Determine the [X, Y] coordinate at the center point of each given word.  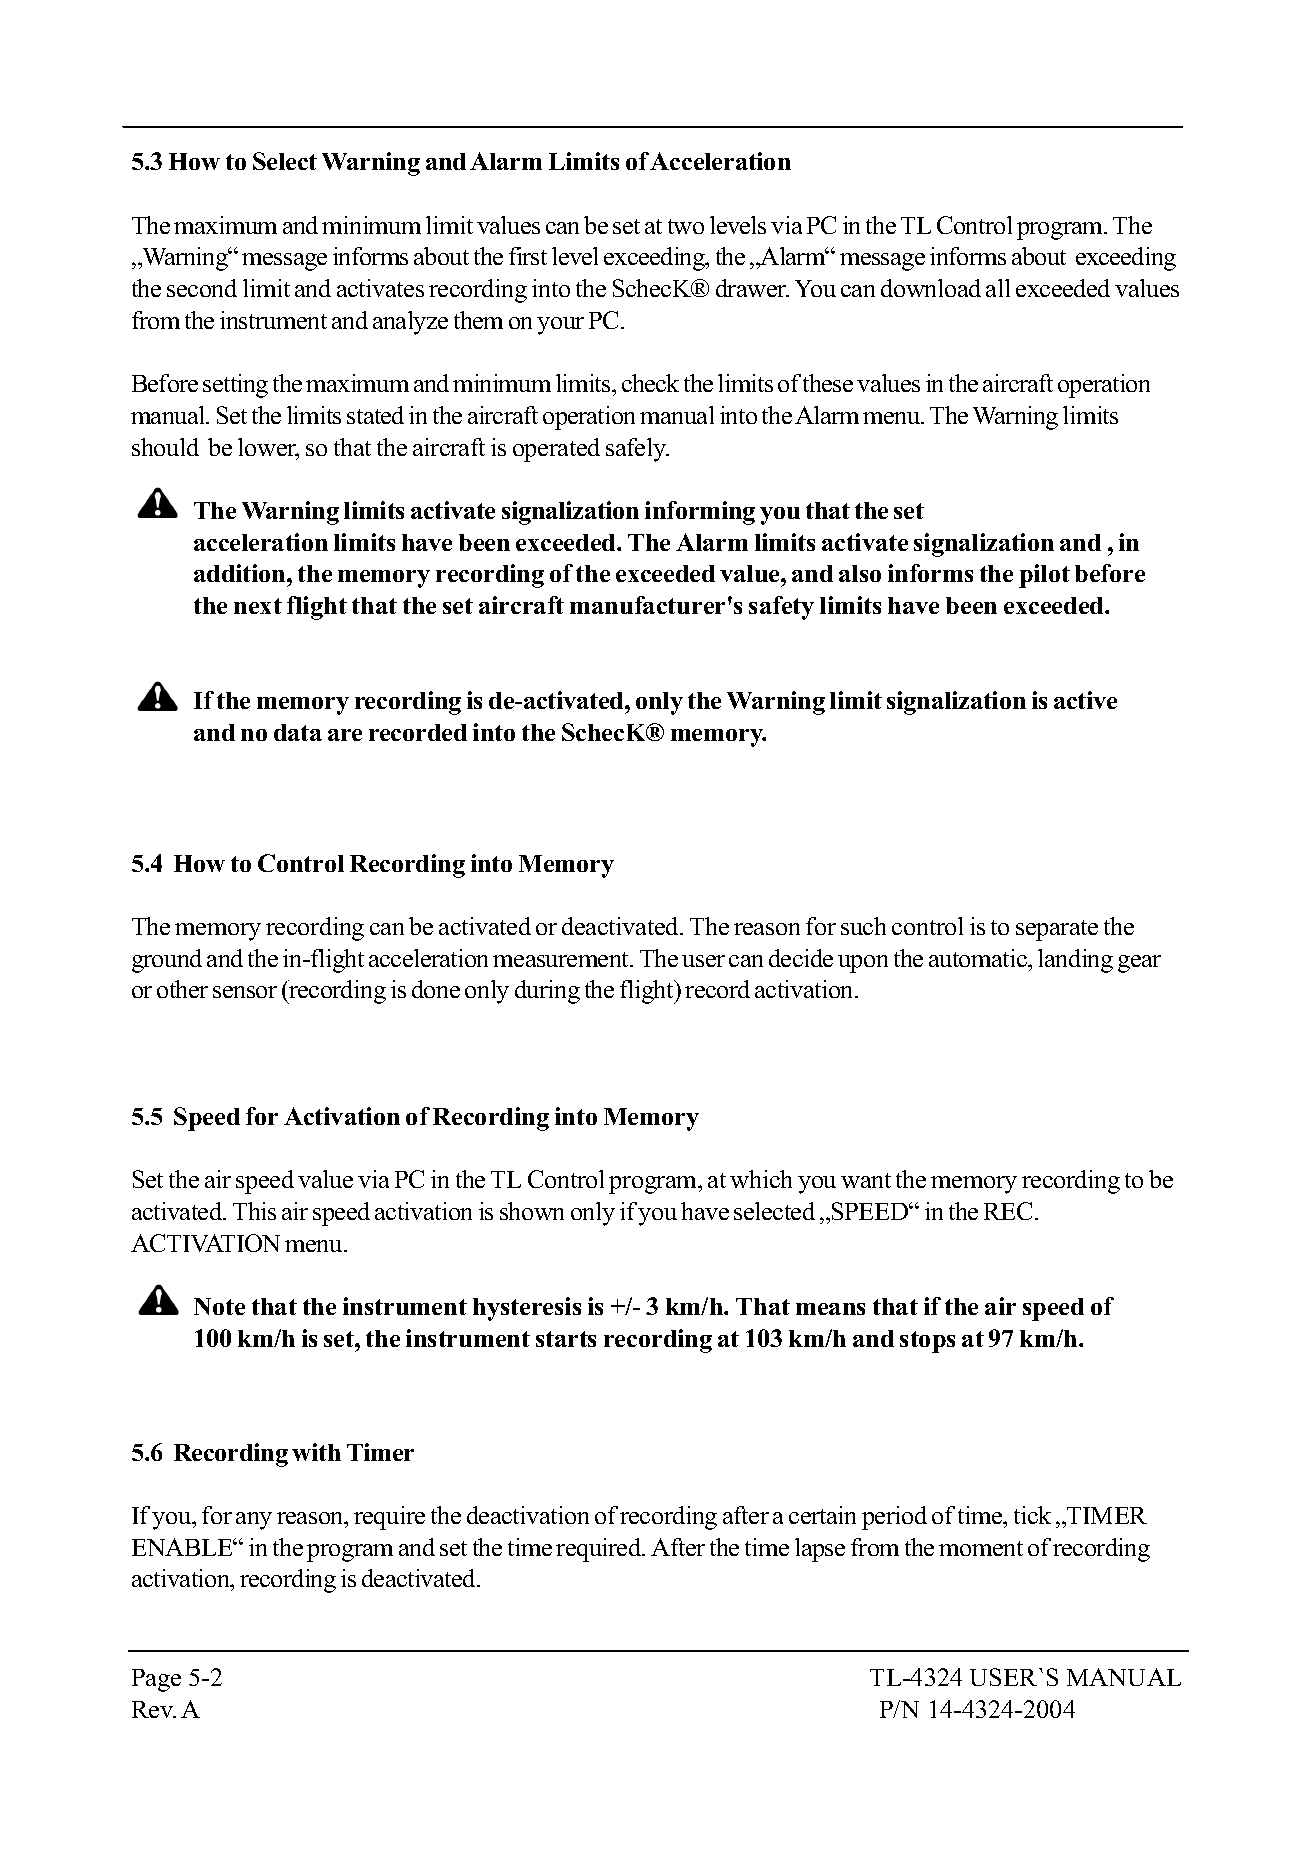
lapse [820, 1550]
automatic [979, 958]
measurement [562, 959]
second [202, 288]
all [998, 288]
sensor [245, 992]
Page [156, 1680]
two [686, 226]
